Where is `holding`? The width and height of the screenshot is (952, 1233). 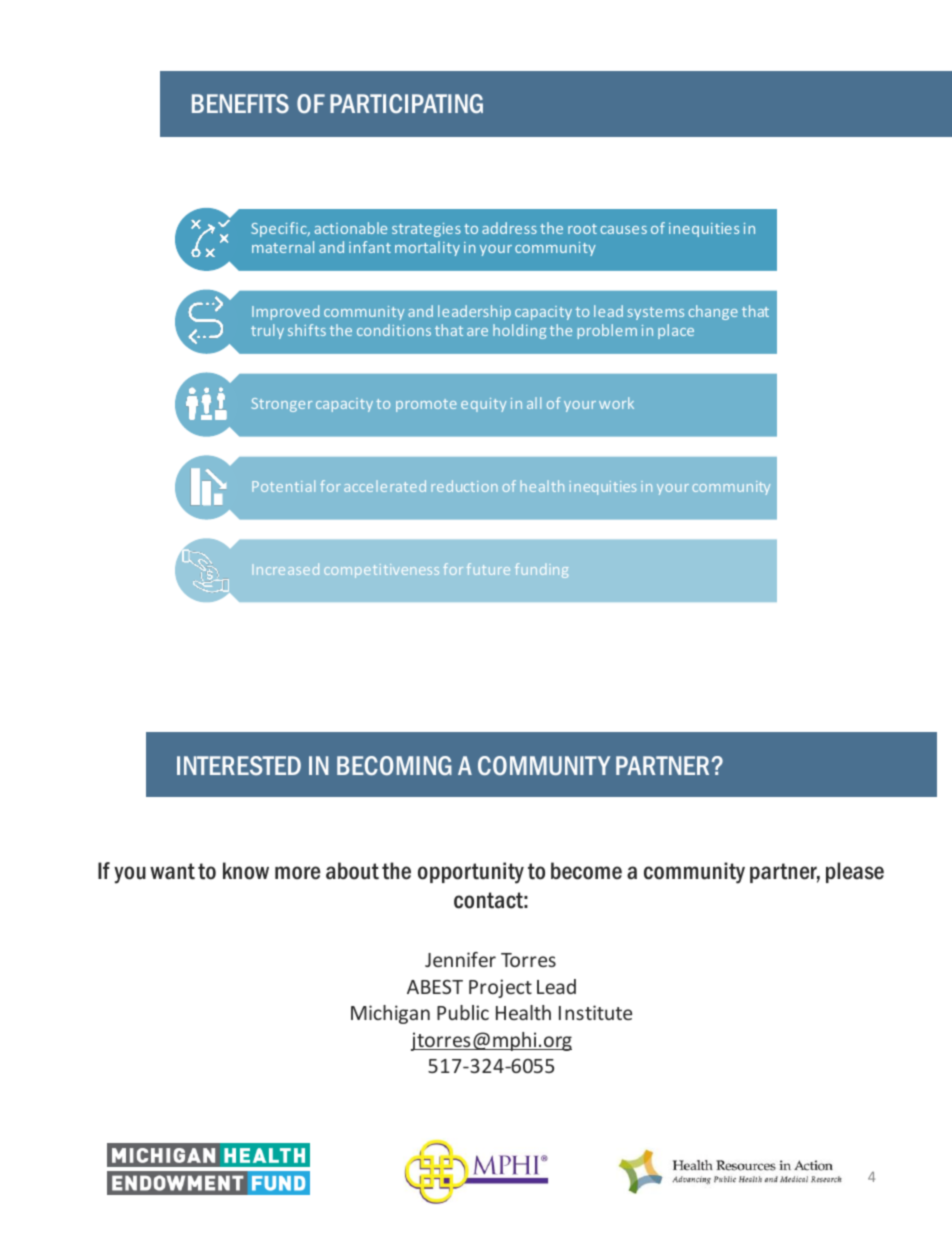 holding is located at coordinates (519, 331).
